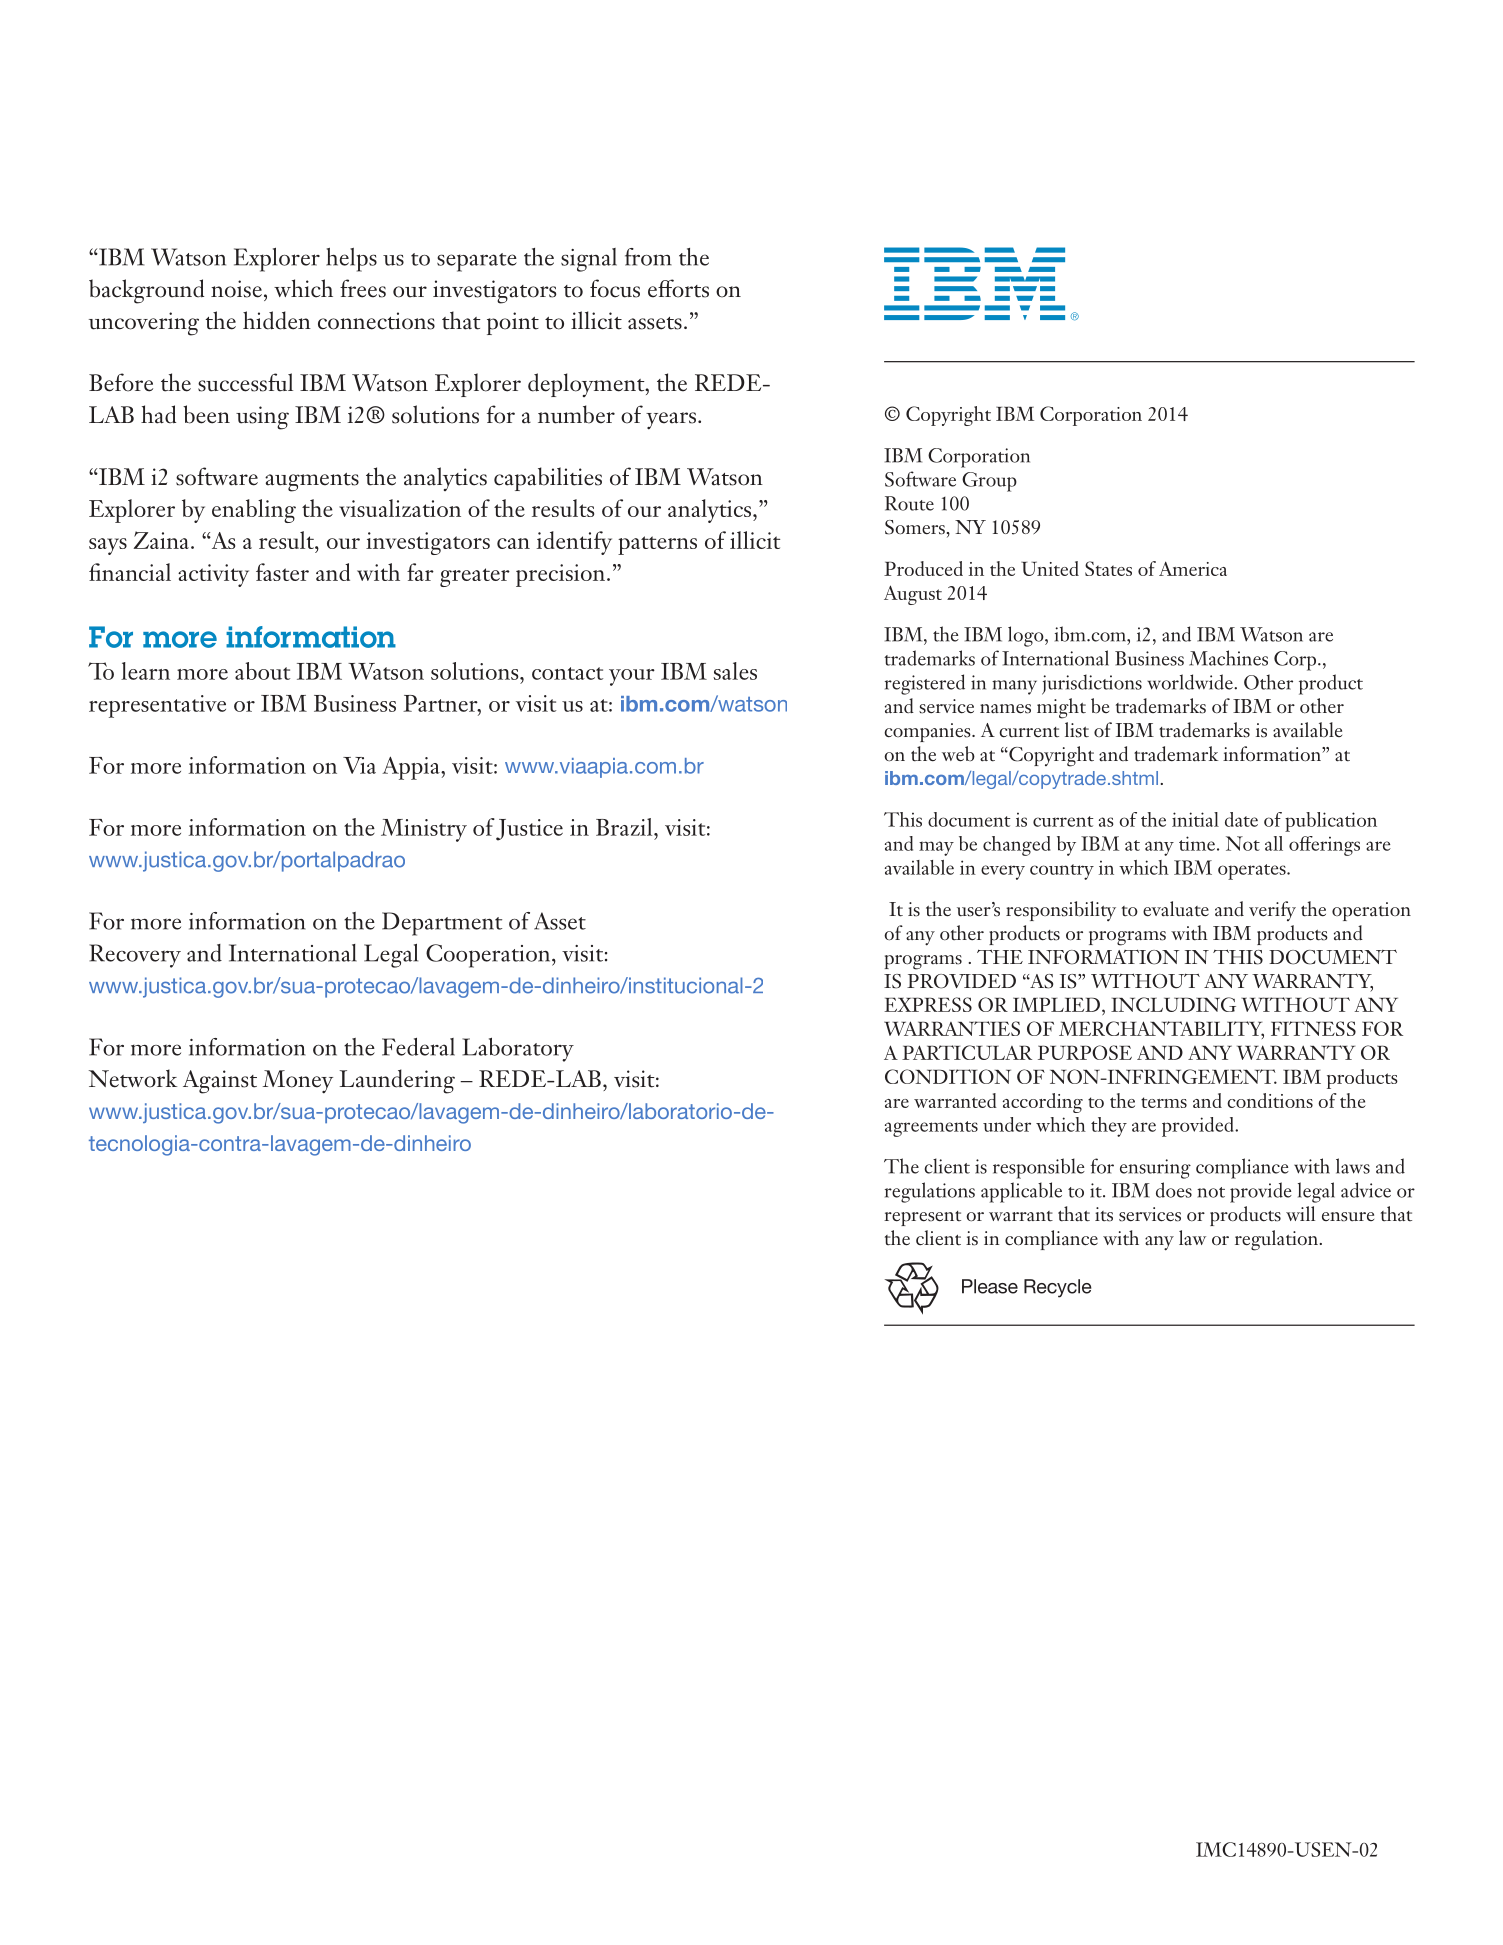  What do you see at coordinates (298, 1082) in the screenshot?
I see `Money` at bounding box center [298, 1082].
